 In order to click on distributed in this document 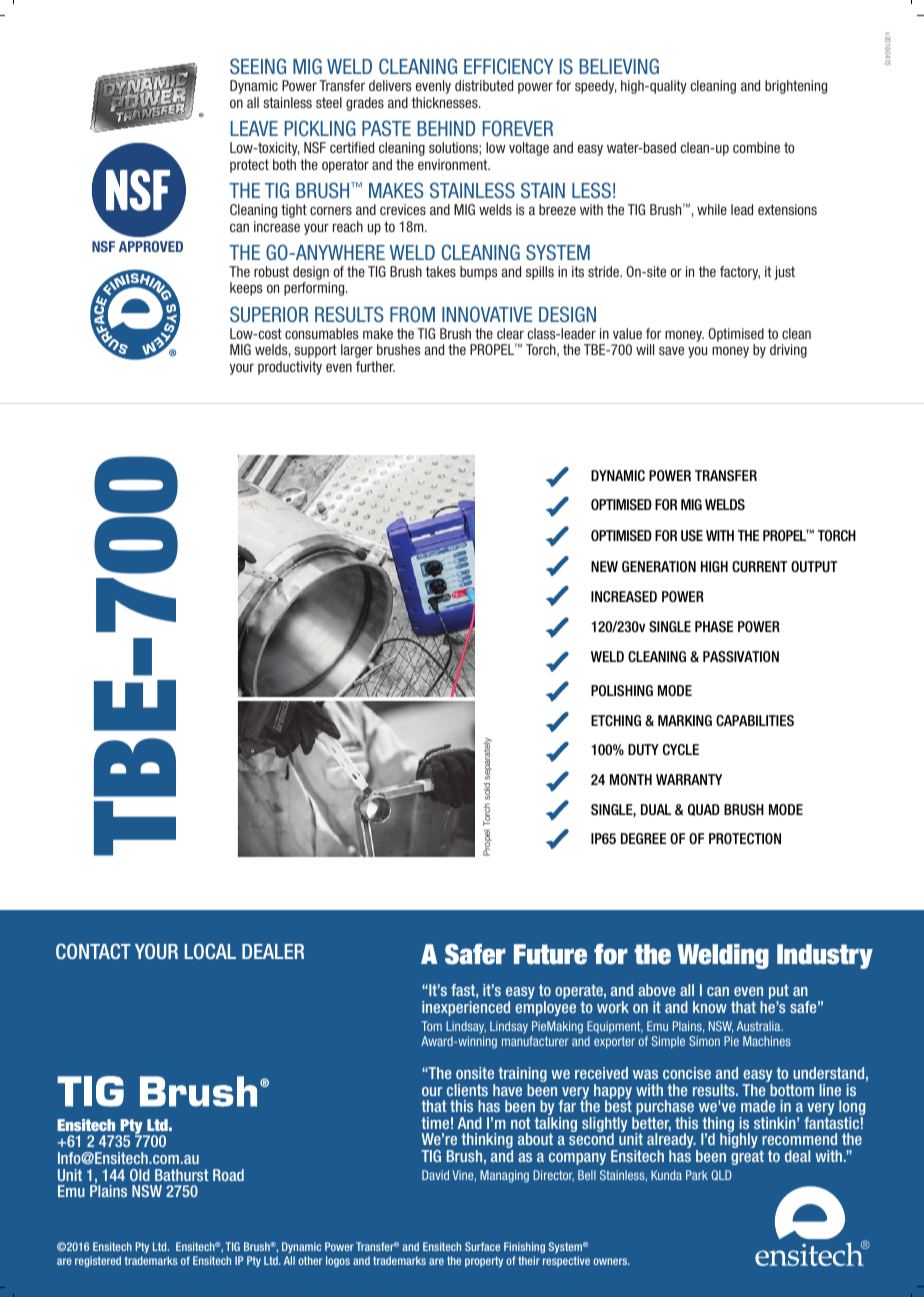, I will do `click(484, 85)`.
